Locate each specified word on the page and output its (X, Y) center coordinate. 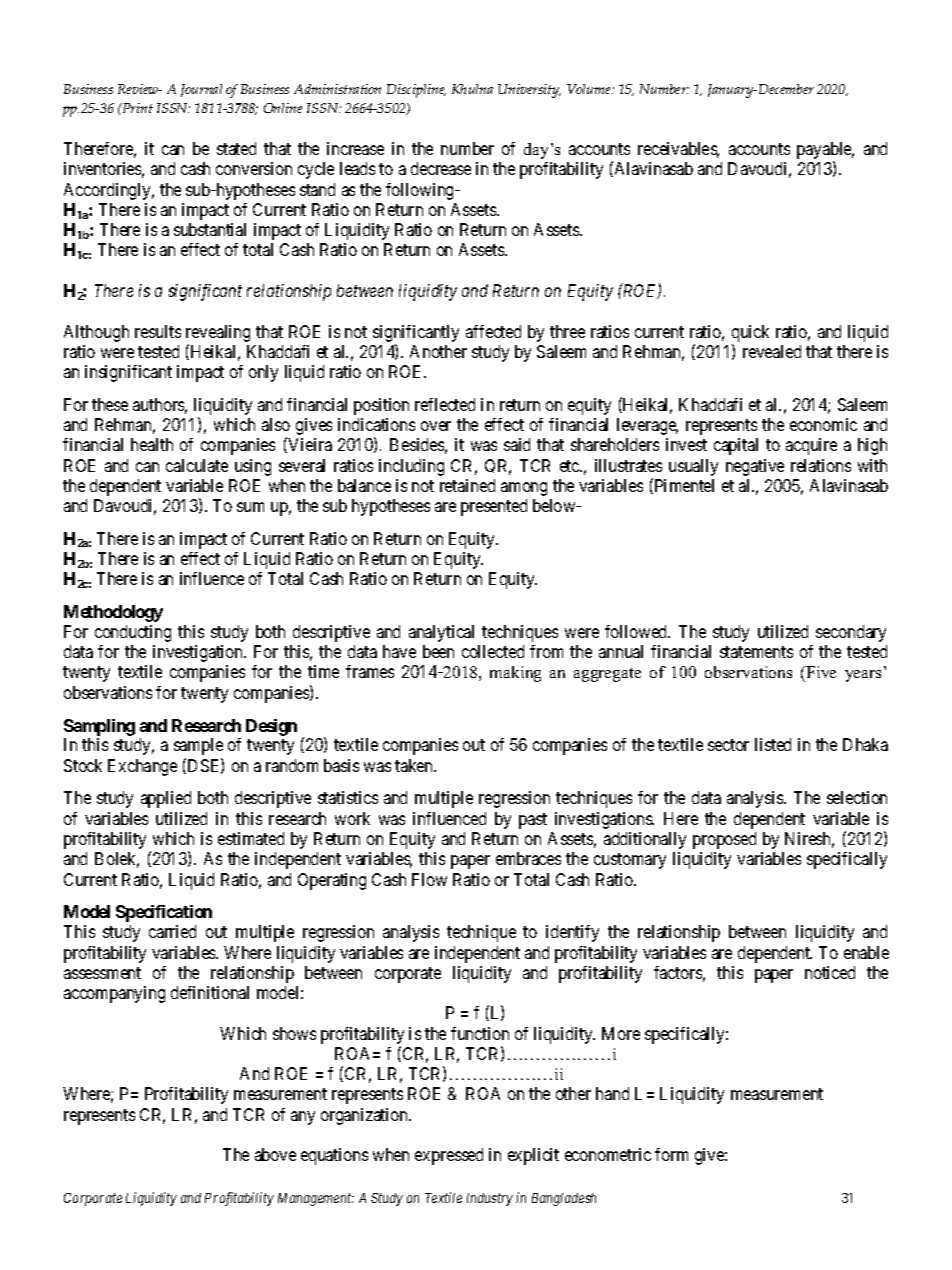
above (275, 1154)
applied (166, 799)
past (533, 821)
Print (136, 108)
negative (755, 467)
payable (825, 152)
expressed (449, 1156)
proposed (724, 840)
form (671, 1154)
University (529, 91)
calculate (197, 465)
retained (467, 485)
